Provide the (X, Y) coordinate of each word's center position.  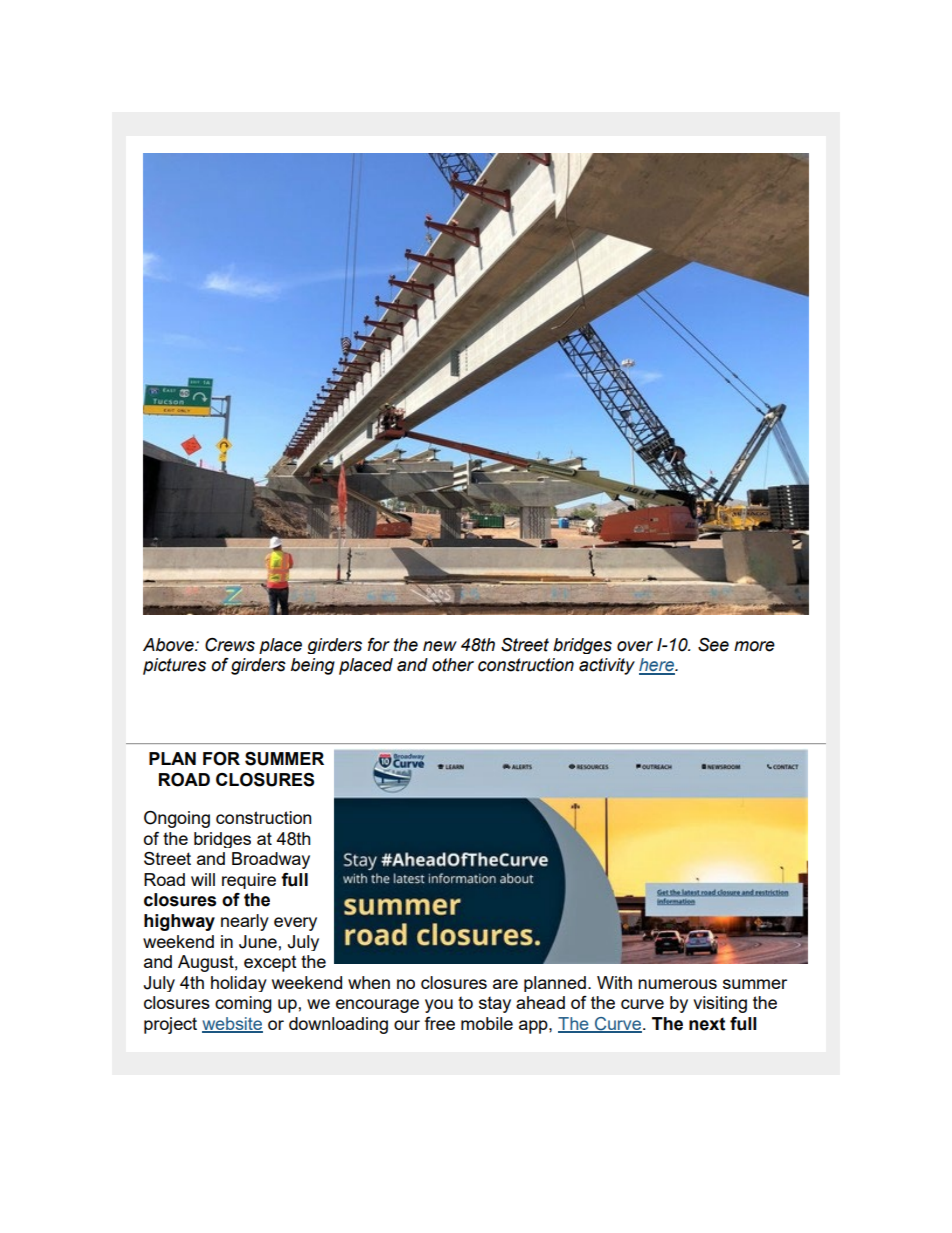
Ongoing (177, 819)
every (295, 924)
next (707, 1024)
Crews (230, 645)
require (249, 881)
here (658, 666)
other (453, 665)
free (440, 1023)
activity (607, 666)
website (232, 1025)
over (635, 646)
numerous (677, 984)
